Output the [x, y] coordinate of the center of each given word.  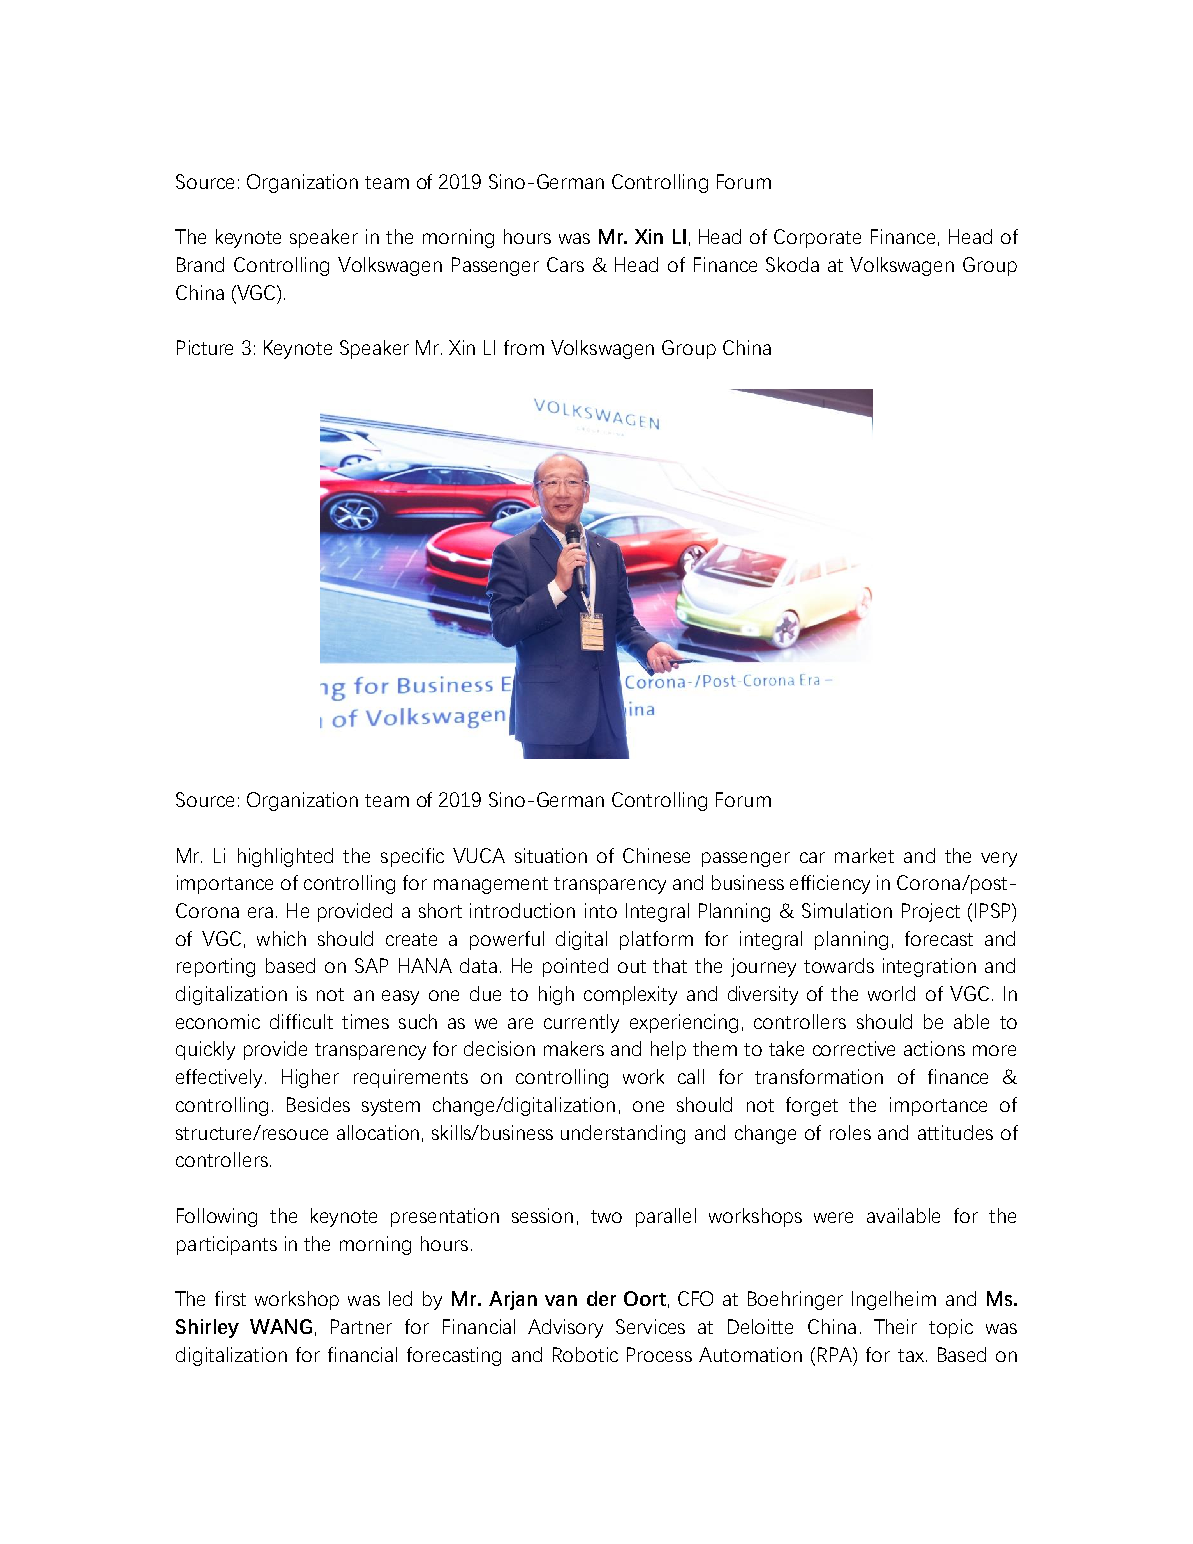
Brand [200, 264]
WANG [281, 1326]
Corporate [817, 238]
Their [895, 1326]
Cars [565, 264]
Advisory [565, 1328]
